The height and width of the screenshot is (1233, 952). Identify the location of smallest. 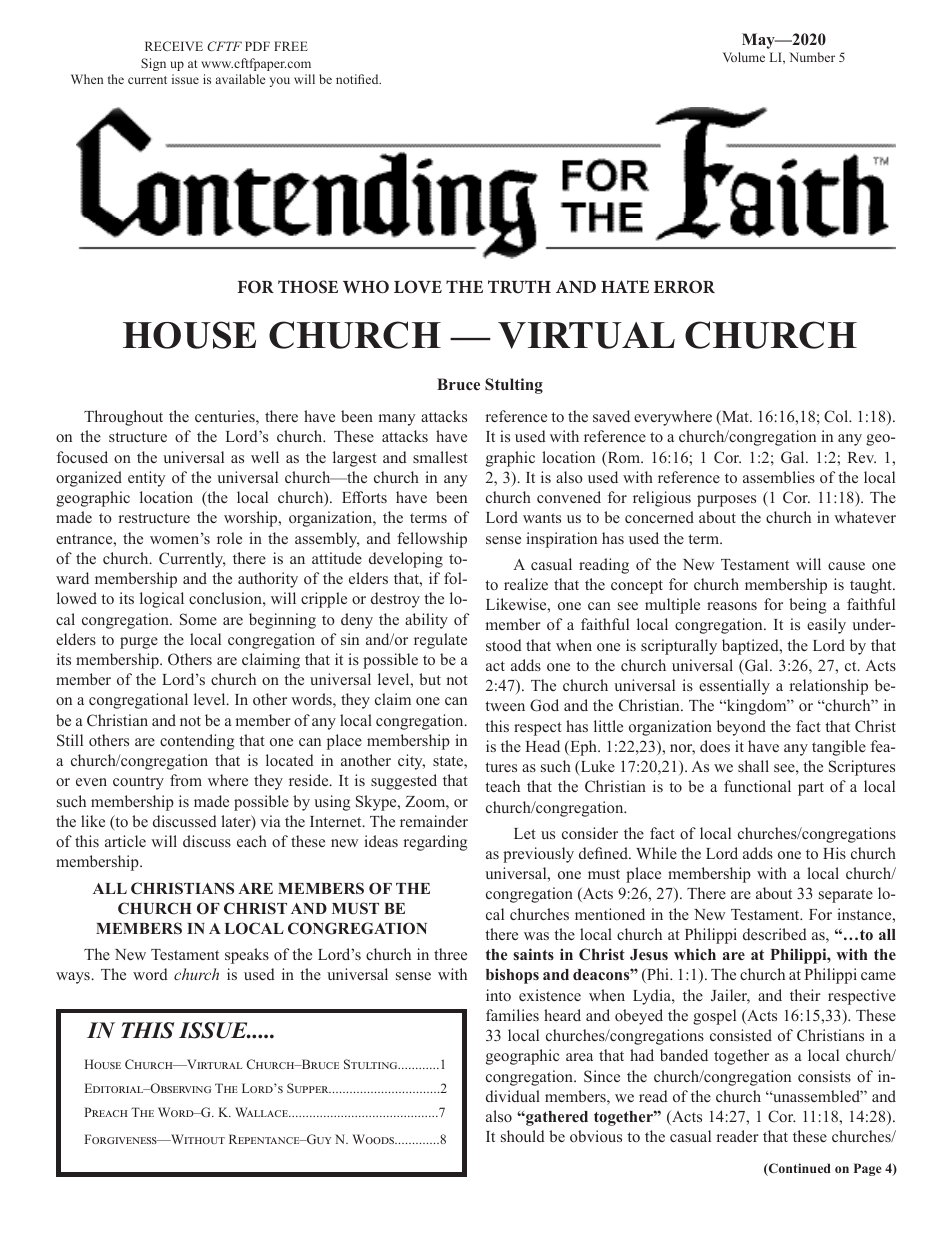
(440, 457).
